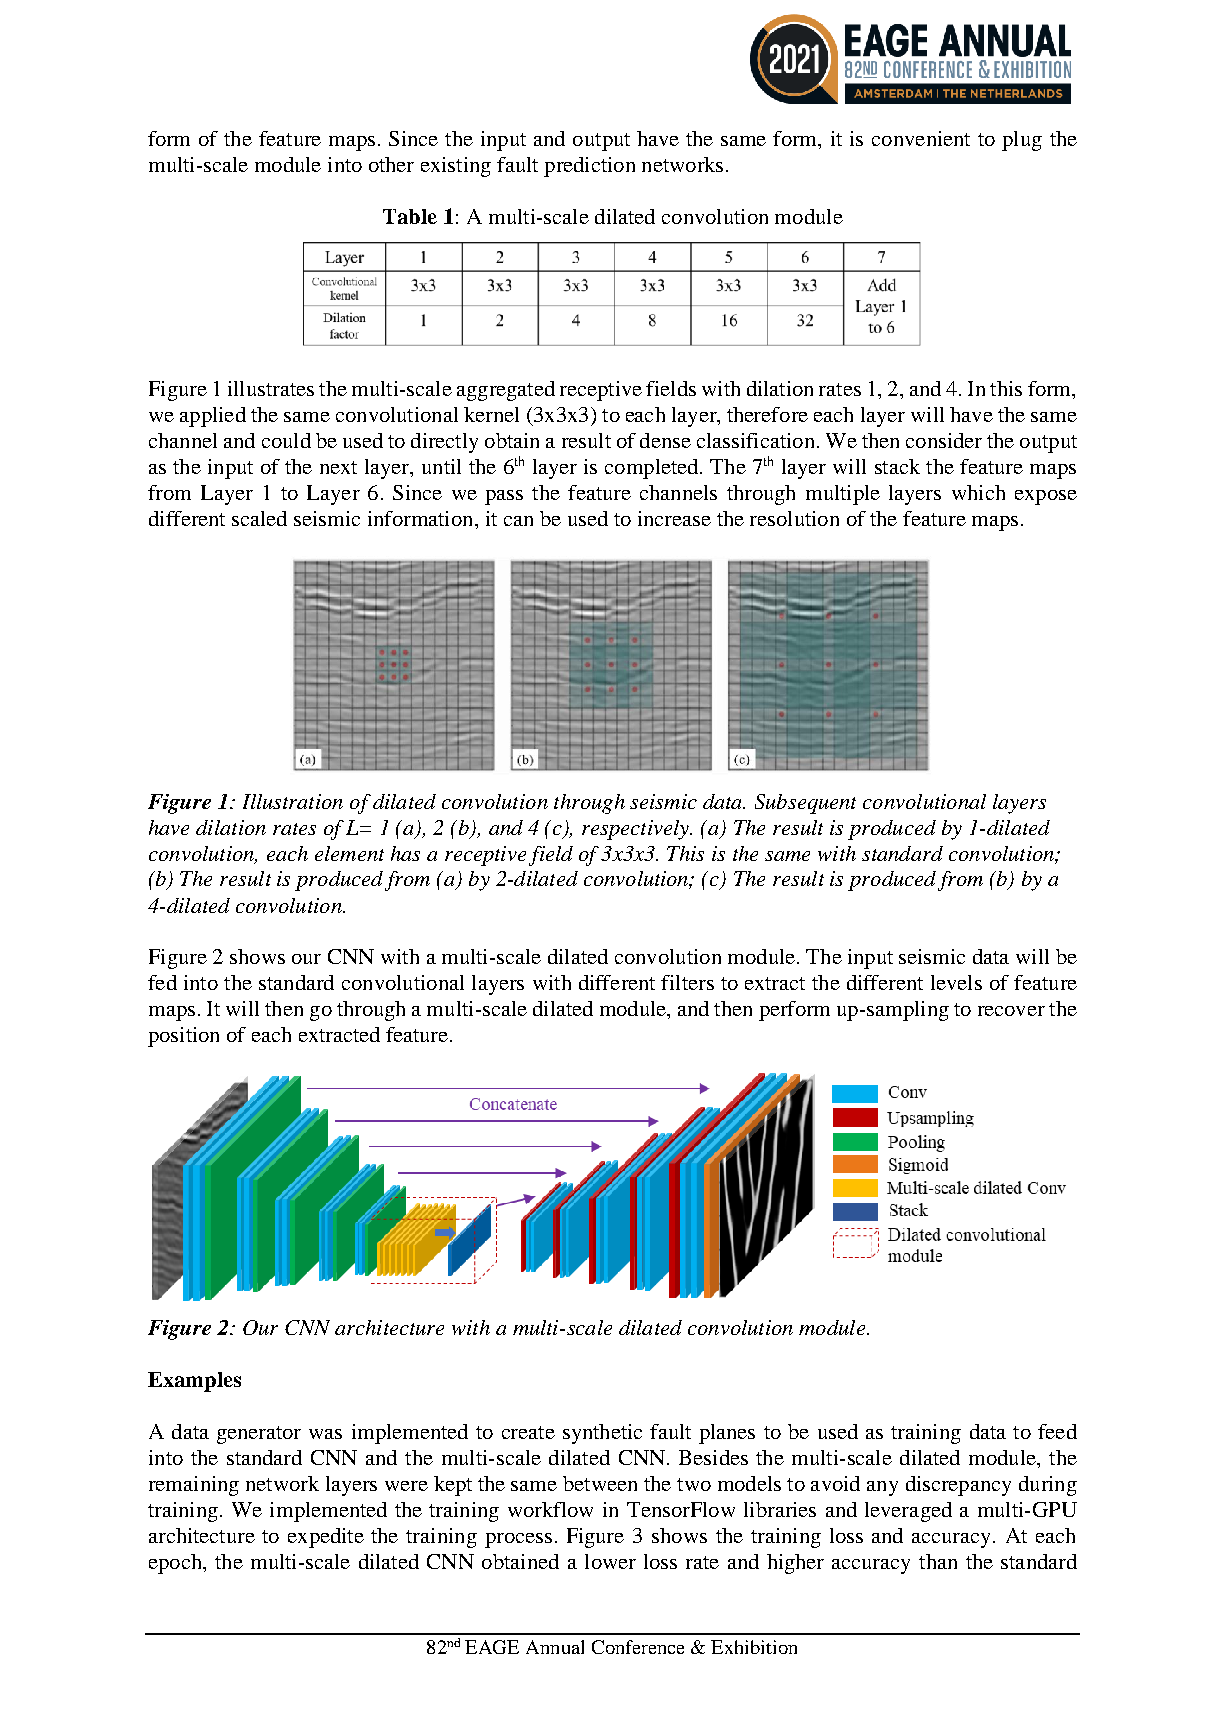 This document has width=1222, height=1728. Describe the element at coordinates (338, 467) in the document. I see `next` at that location.
